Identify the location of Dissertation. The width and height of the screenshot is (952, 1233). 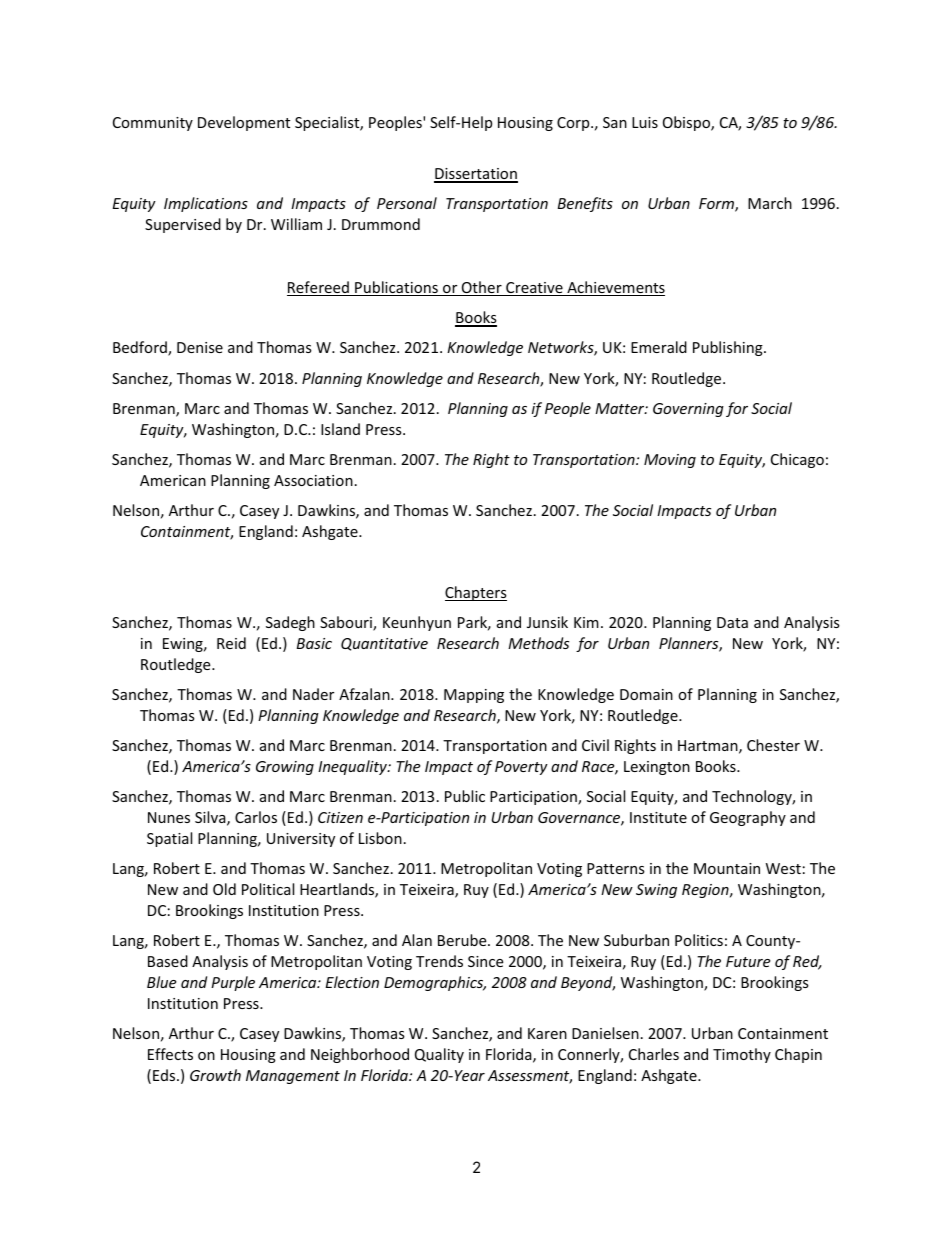
(476, 175).
